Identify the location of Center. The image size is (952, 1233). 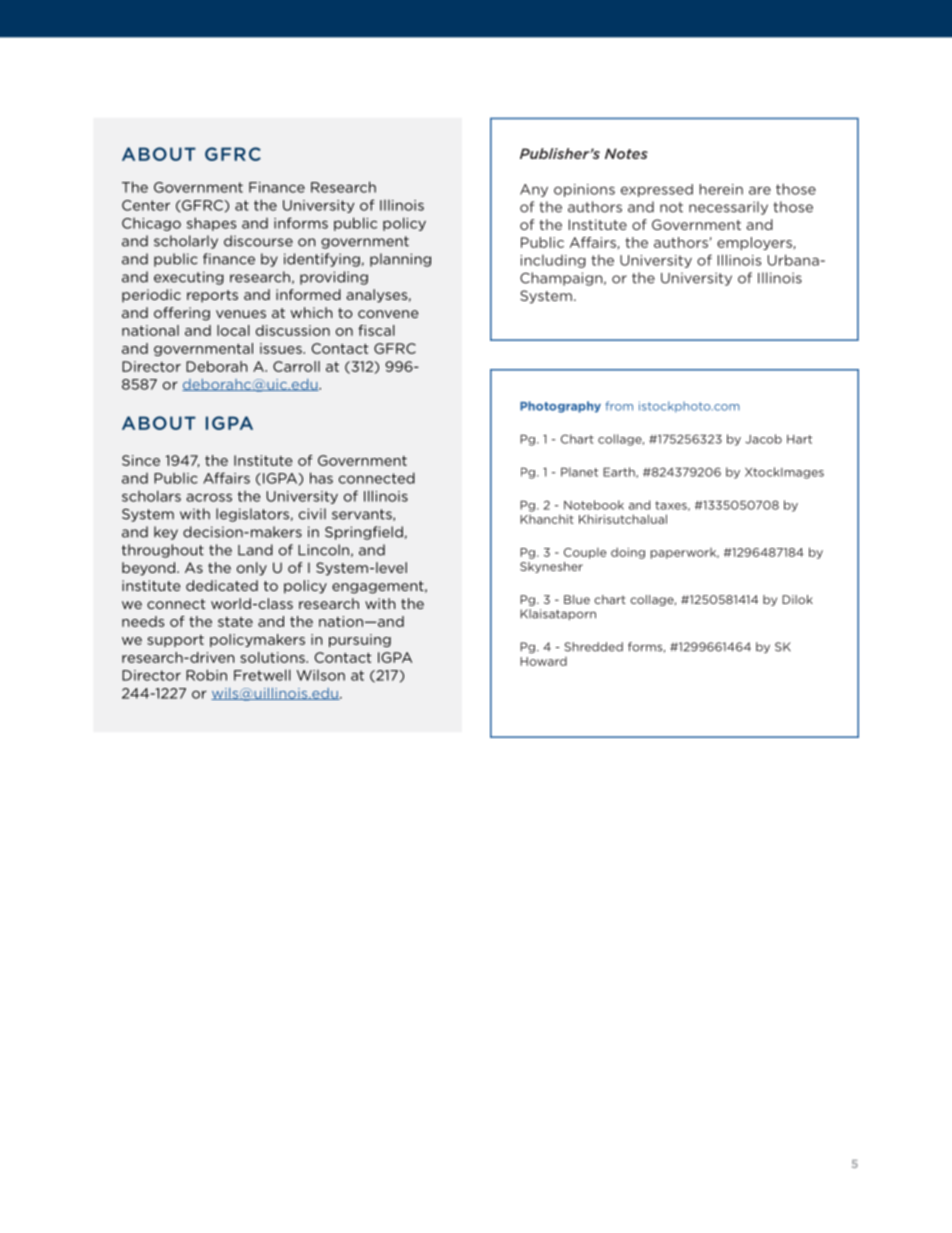
(146, 205).
